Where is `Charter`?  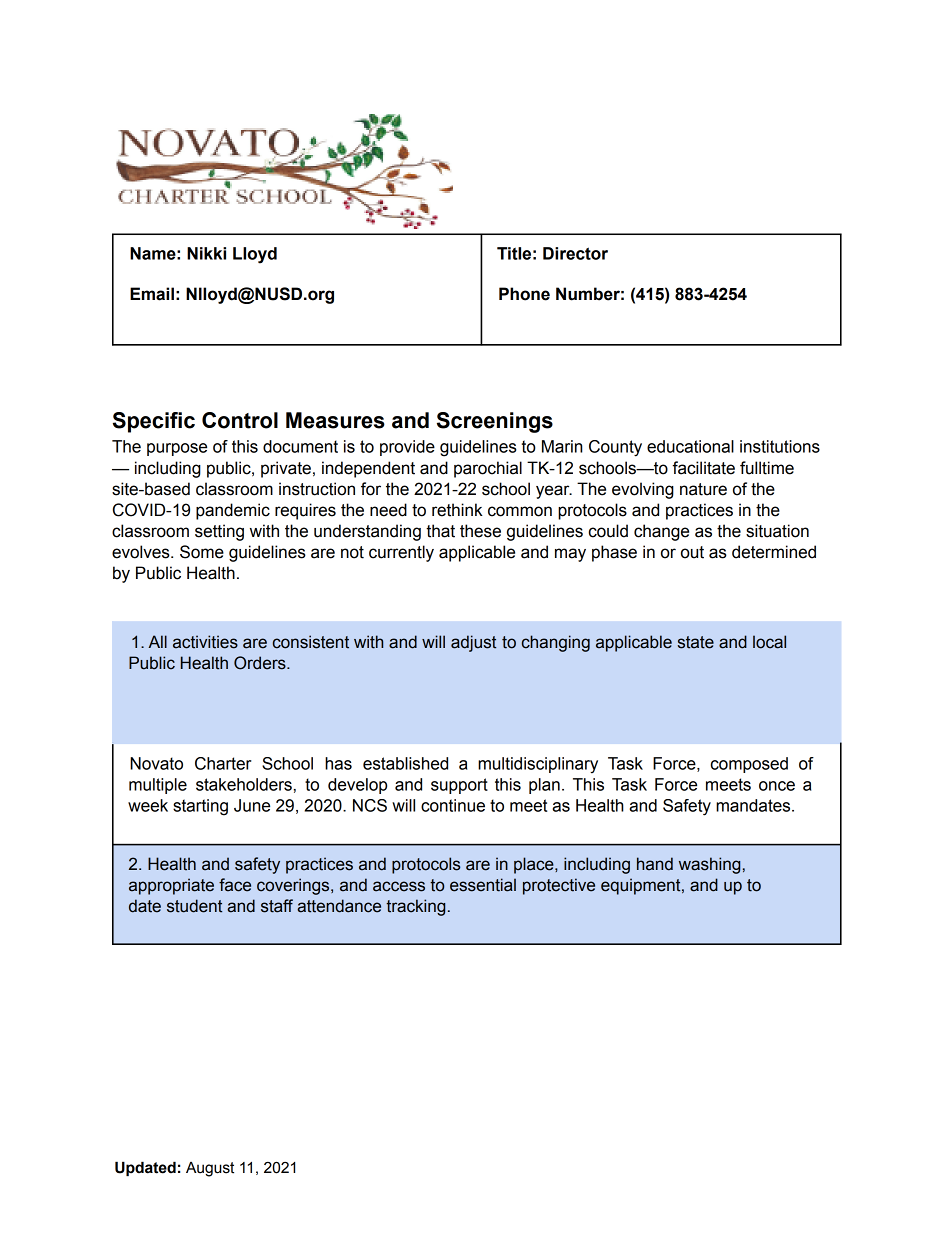
Charter is located at coordinates (223, 763).
